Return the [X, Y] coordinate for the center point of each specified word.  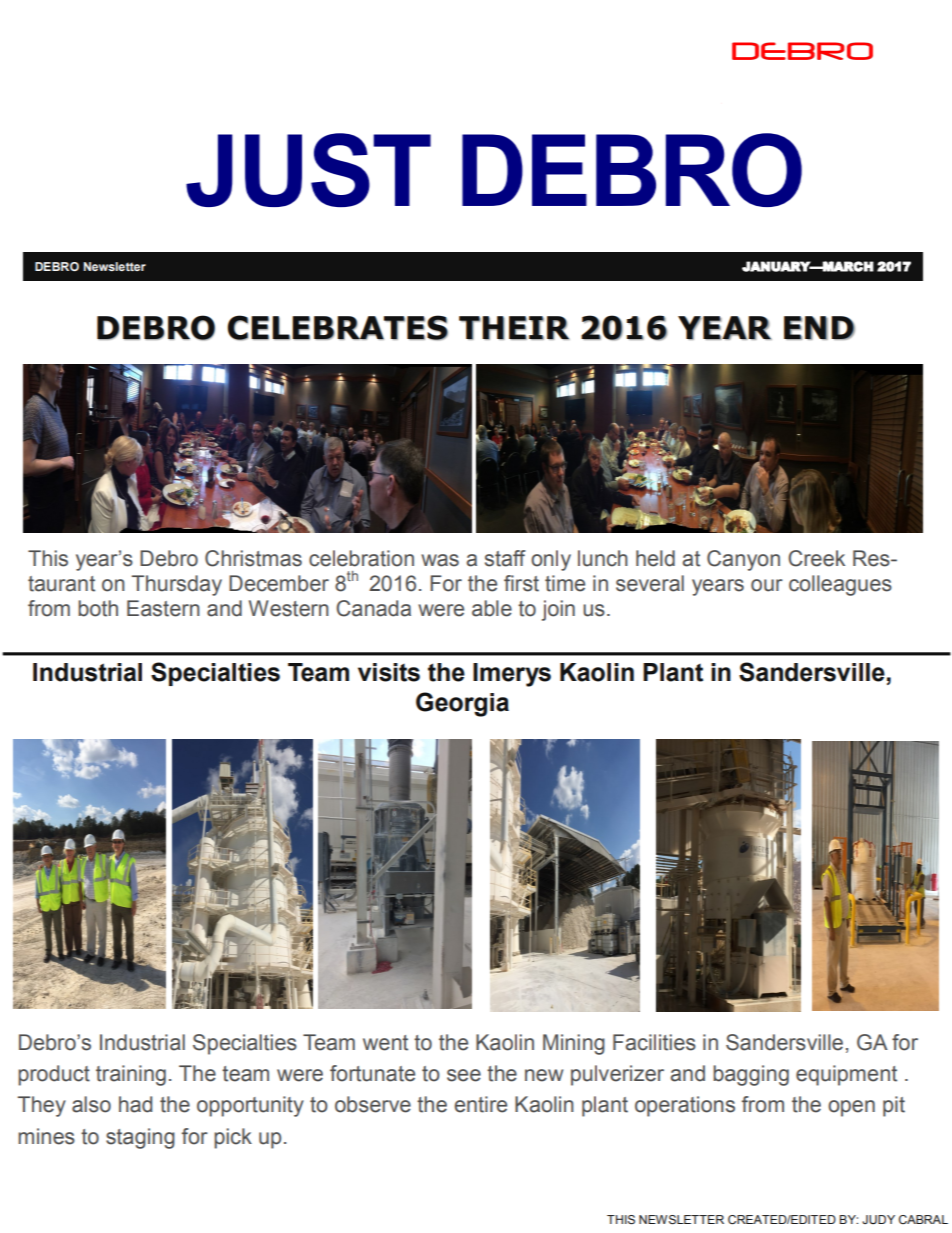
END [819, 328]
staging [140, 1138]
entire [480, 1104]
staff [505, 558]
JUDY [878, 1219]
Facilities [654, 1042]
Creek [816, 558]
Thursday [177, 585]
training [131, 1075]
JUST [308, 170]
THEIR [514, 328]
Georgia [462, 704]
